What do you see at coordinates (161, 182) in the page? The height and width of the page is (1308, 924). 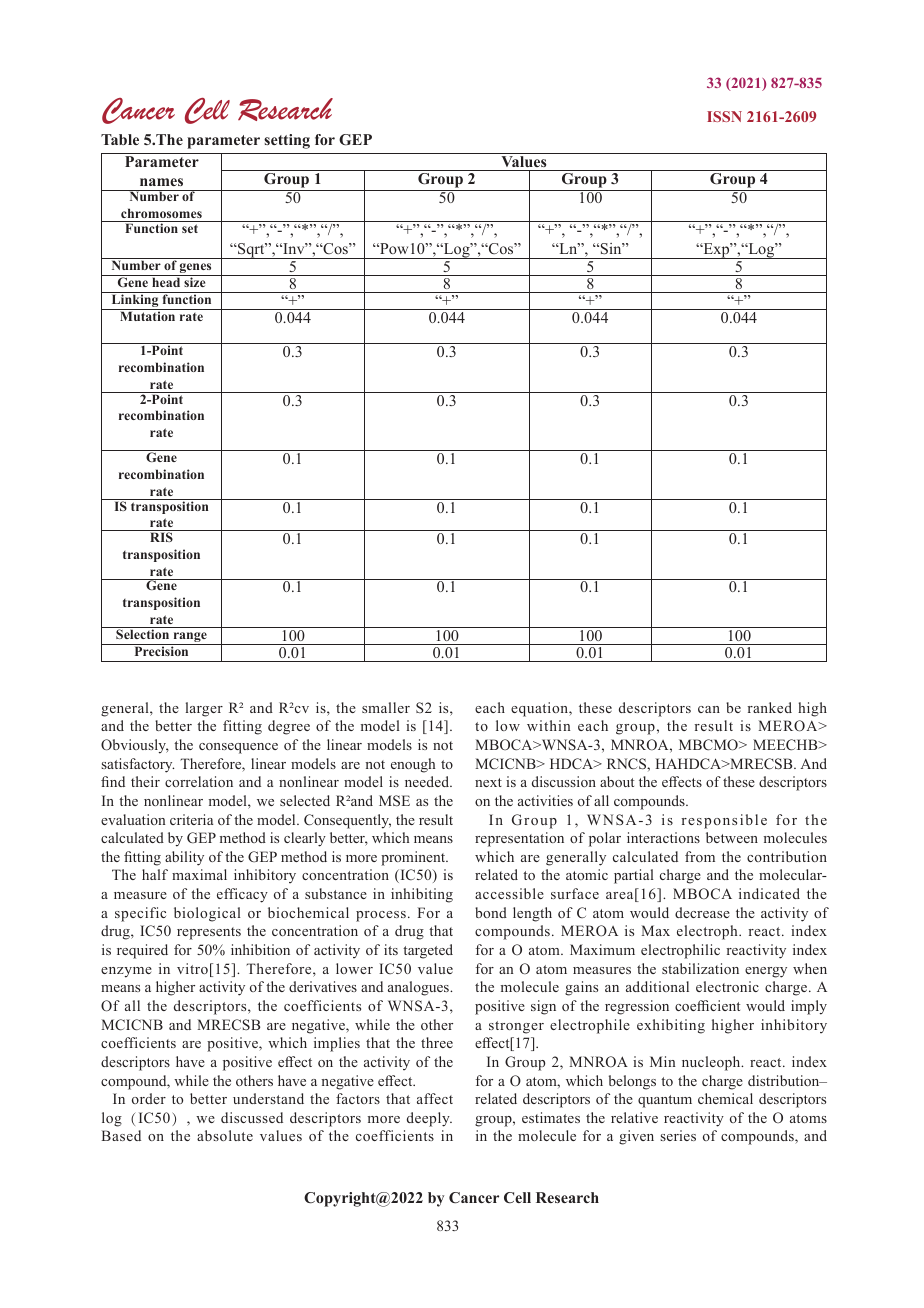 I see `names` at bounding box center [161, 182].
